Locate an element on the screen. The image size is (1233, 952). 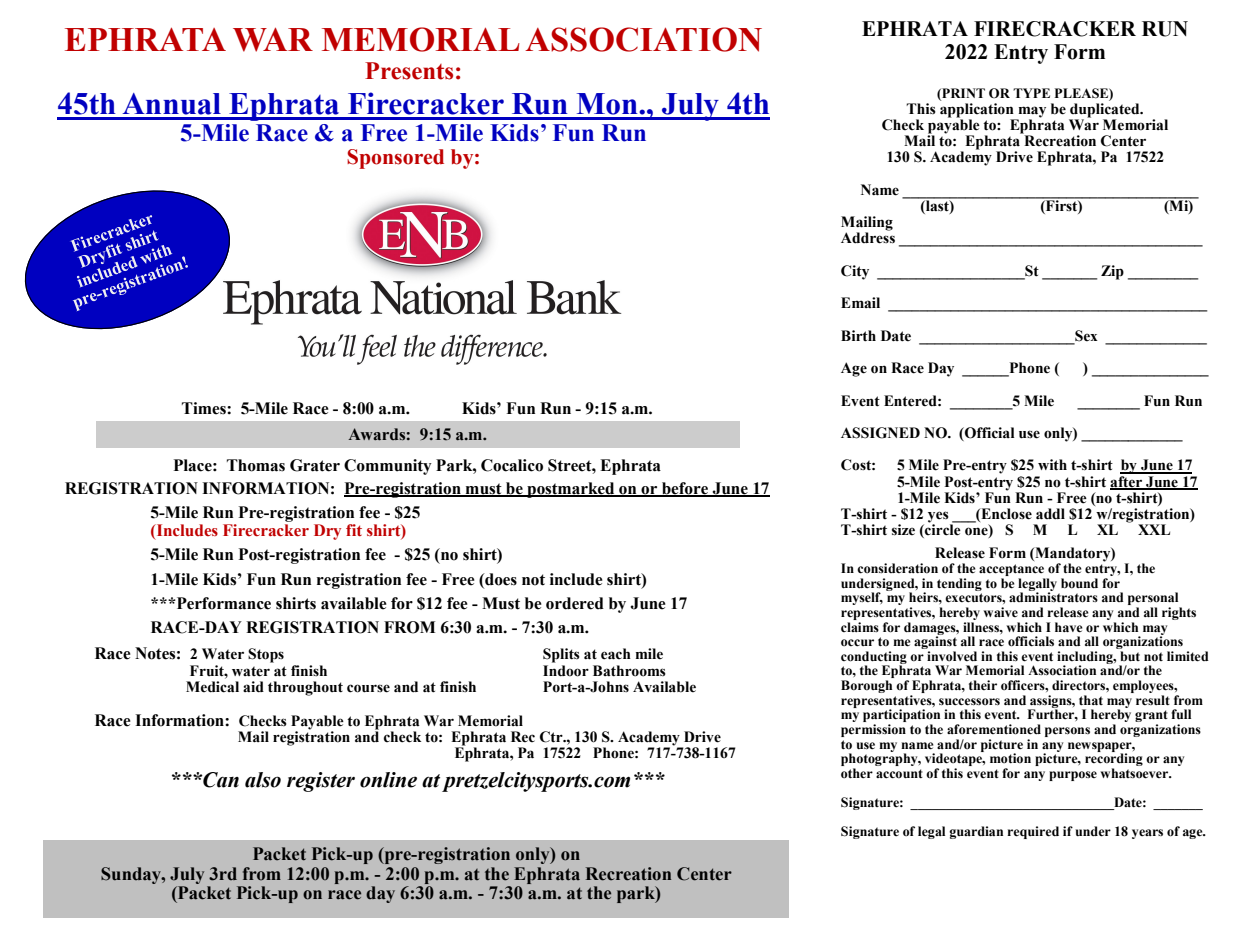
ordered is located at coordinates (575, 603).
